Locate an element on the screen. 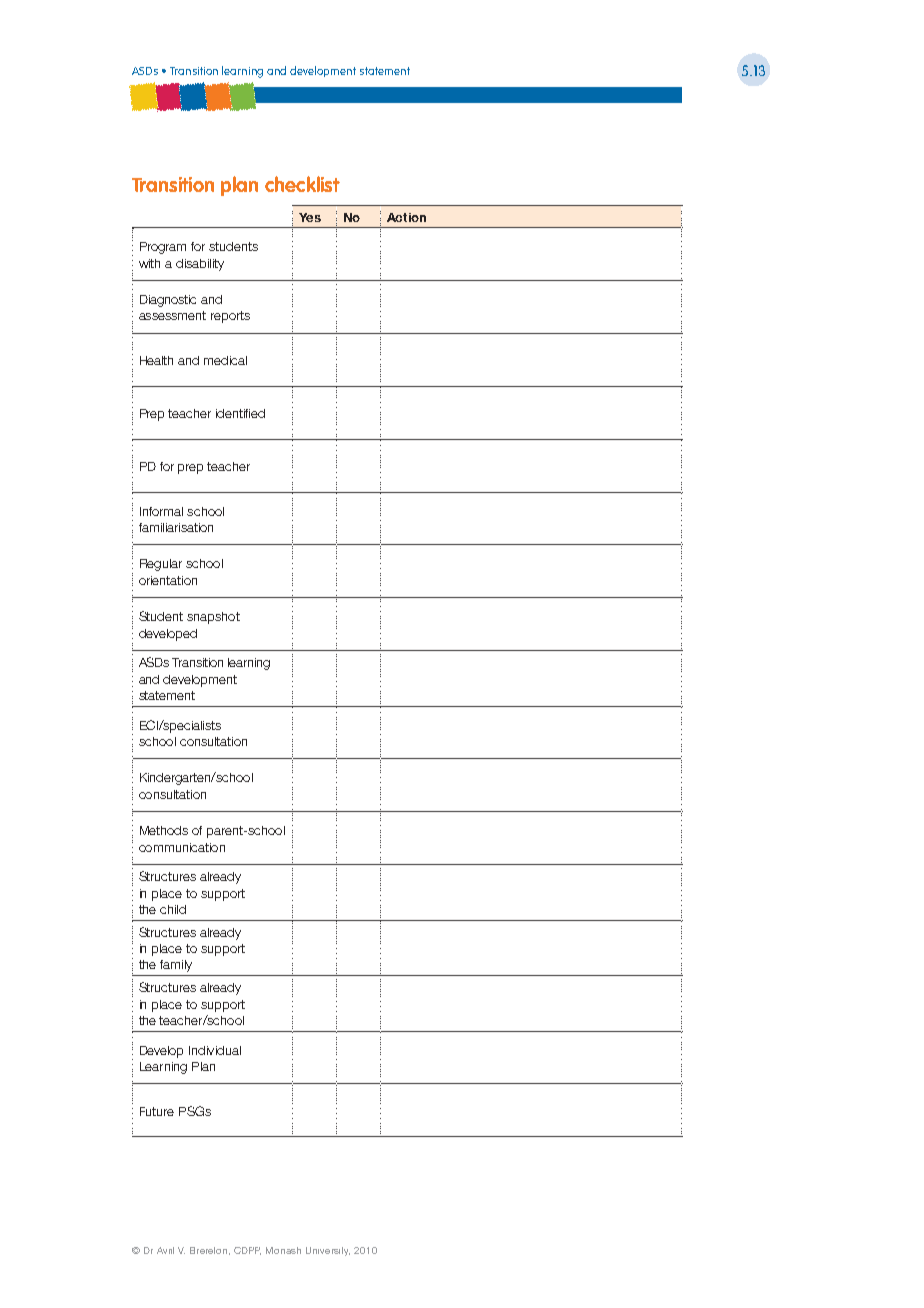  Program is located at coordinates (163, 248).
